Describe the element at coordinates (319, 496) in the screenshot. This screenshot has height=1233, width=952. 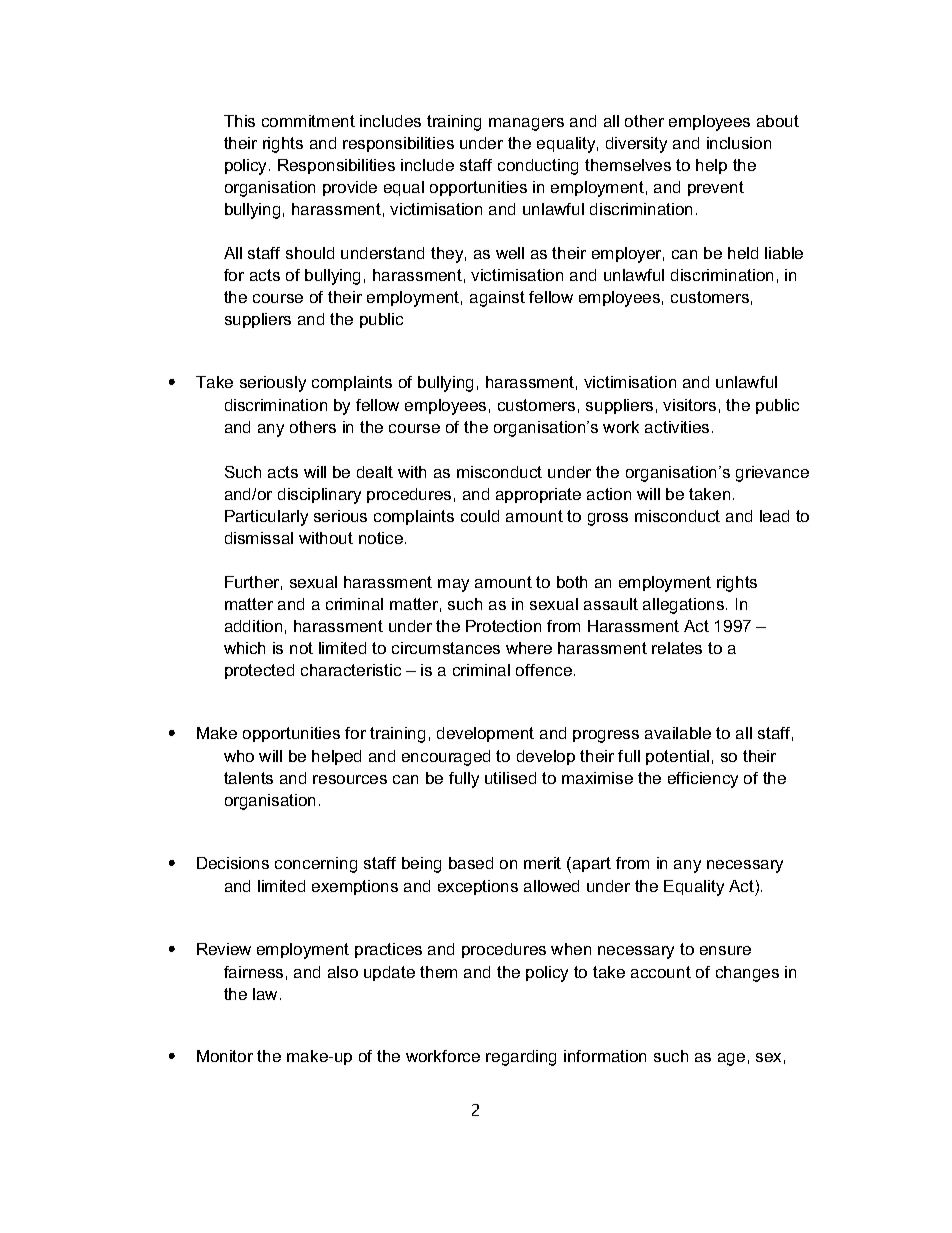
I see `disciplinary` at that location.
